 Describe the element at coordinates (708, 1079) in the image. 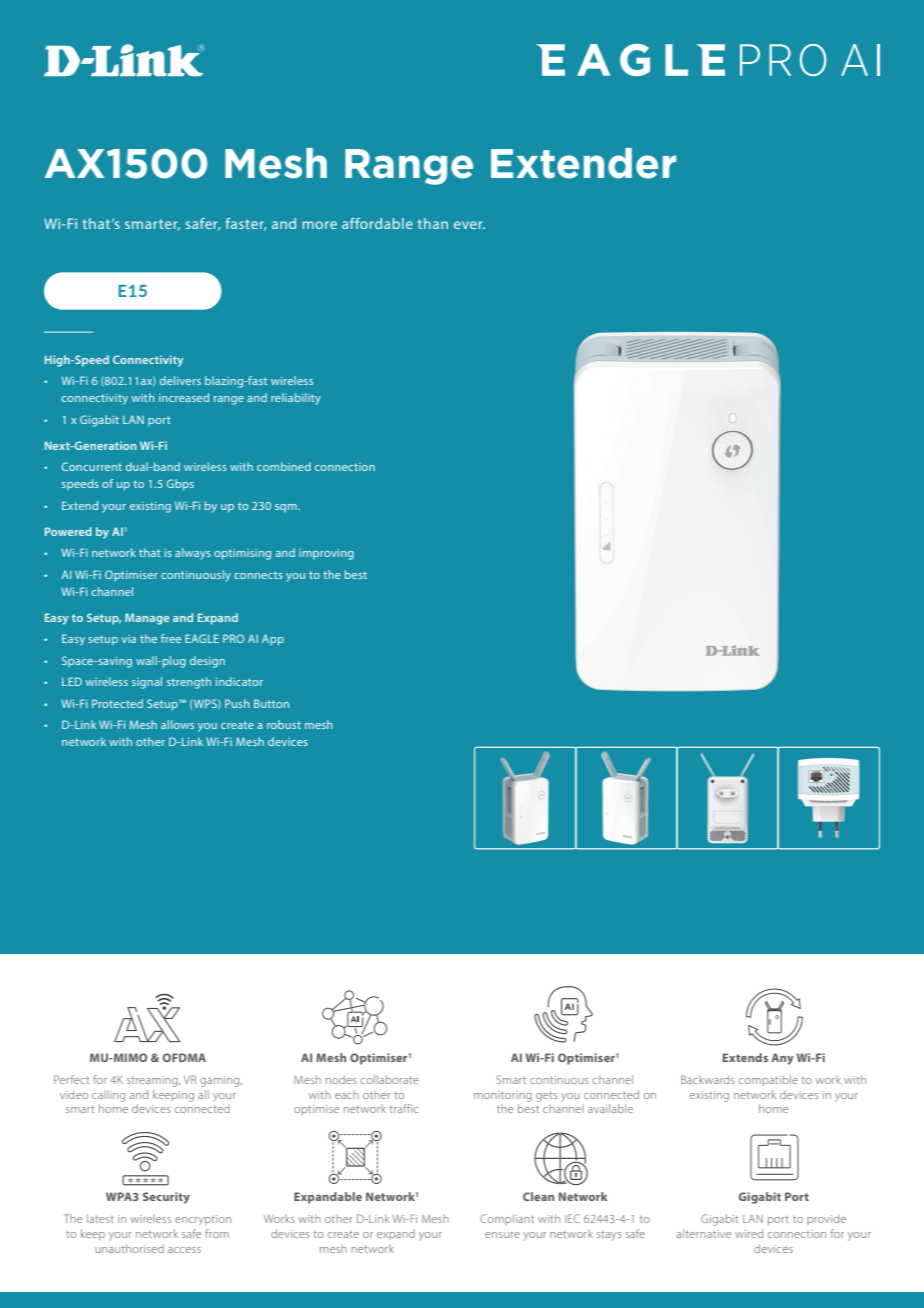

I see `Backwards` at that location.
